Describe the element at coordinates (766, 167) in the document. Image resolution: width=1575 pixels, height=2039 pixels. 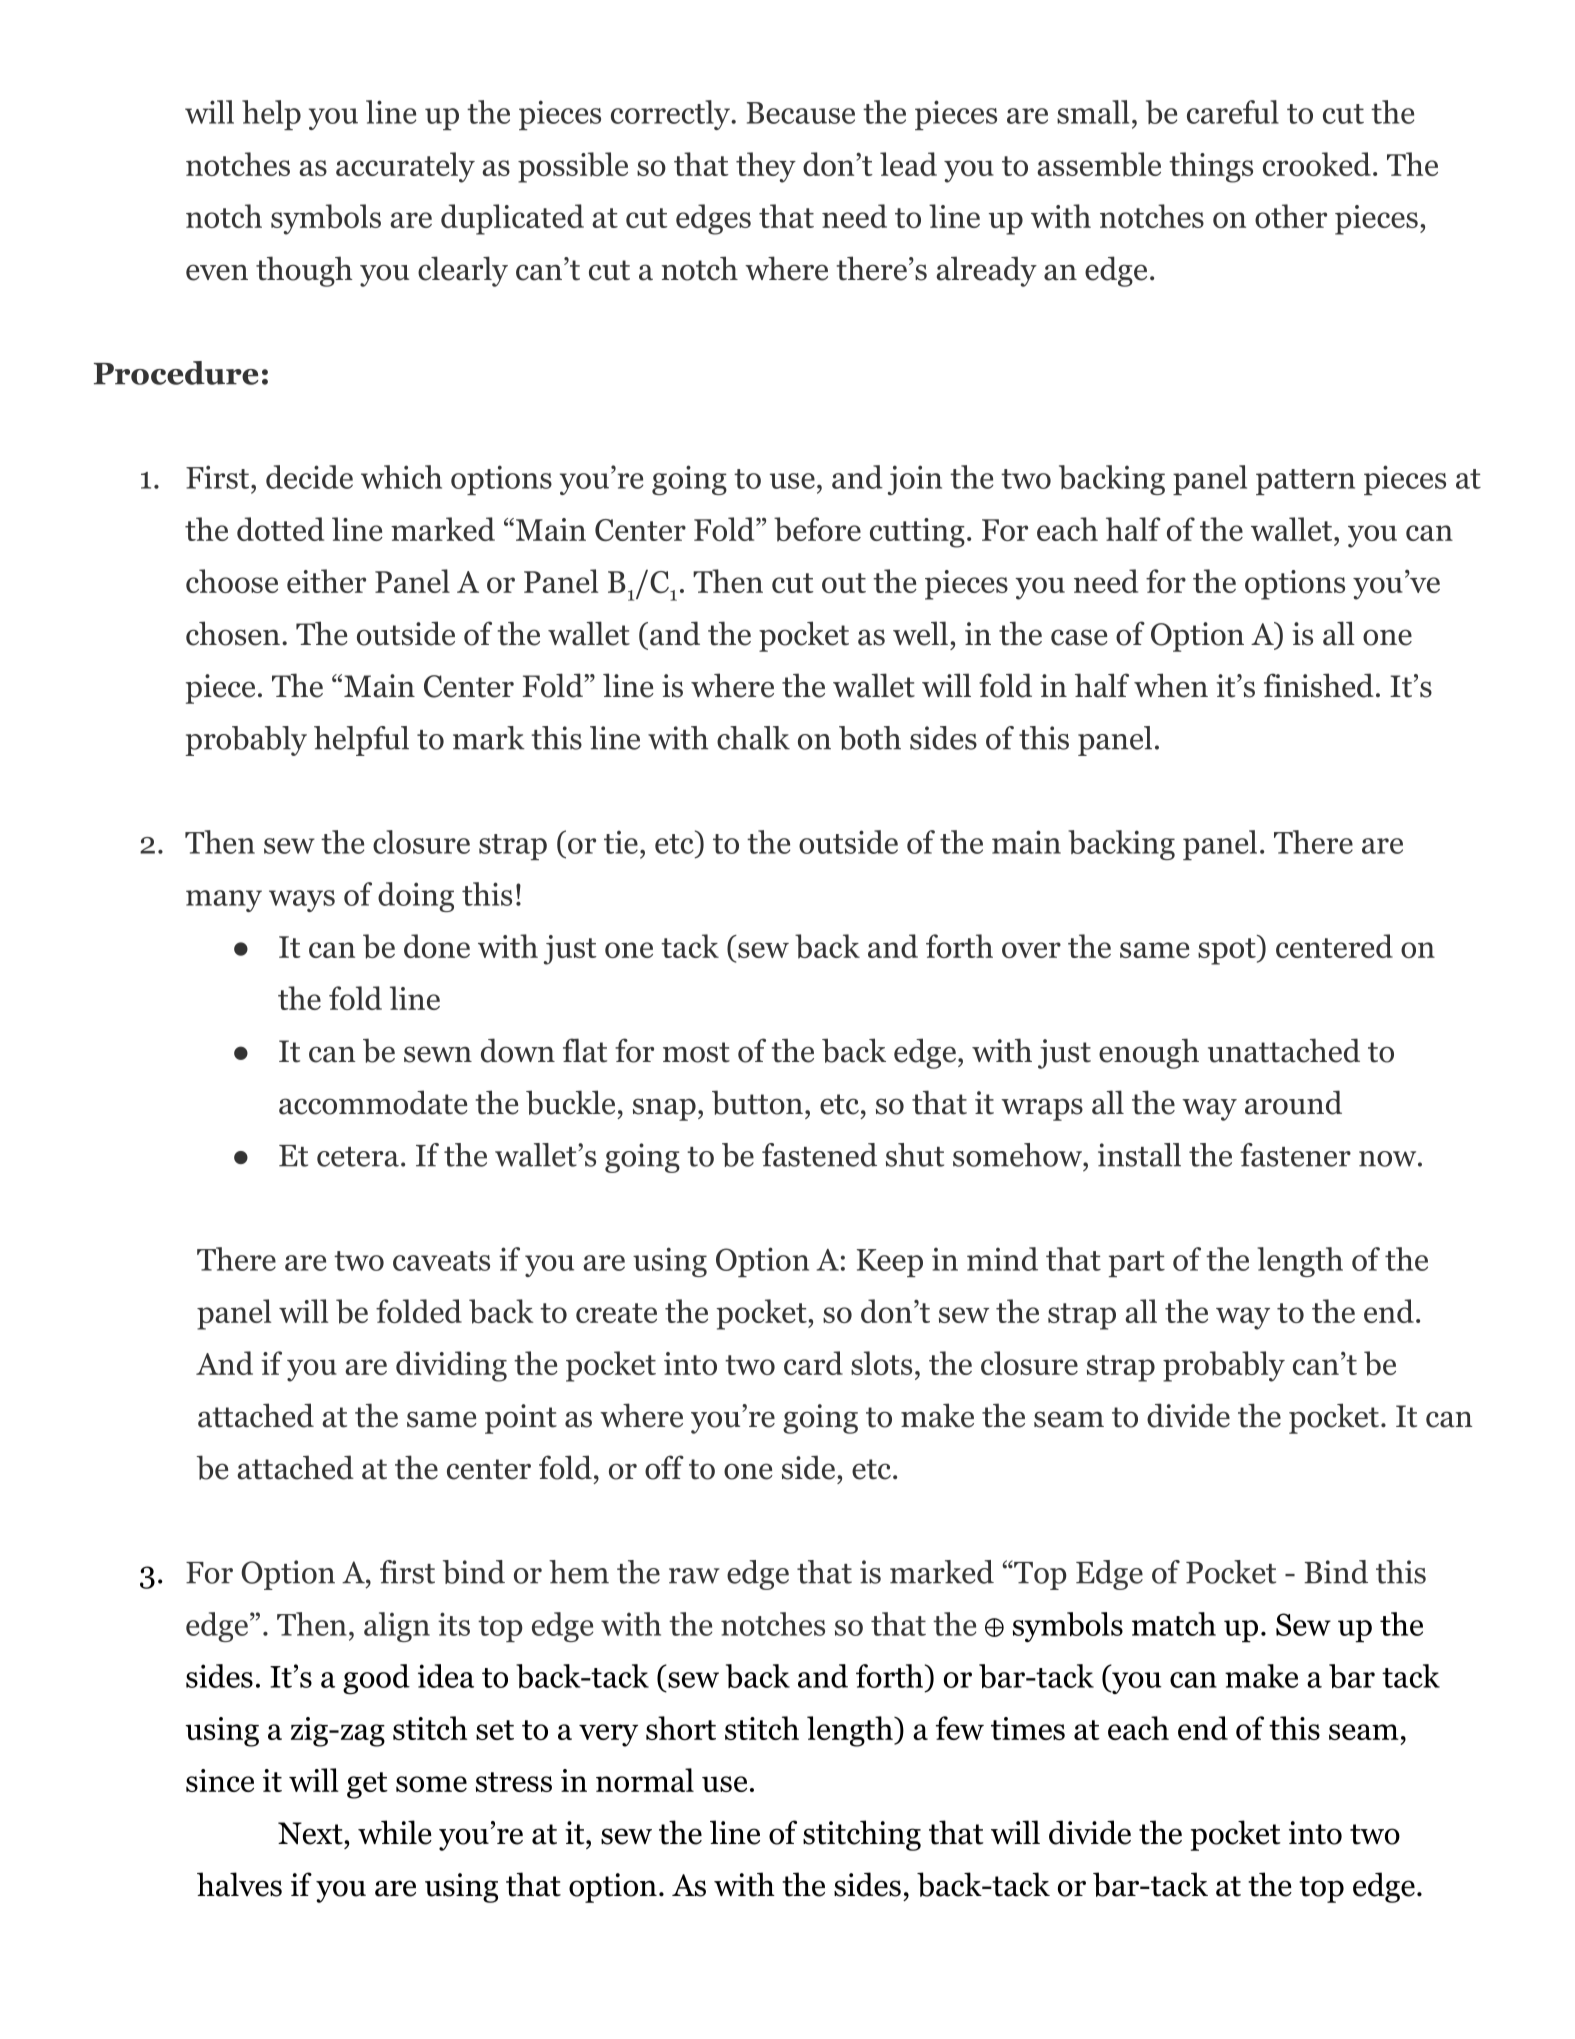
I see `they` at that location.
